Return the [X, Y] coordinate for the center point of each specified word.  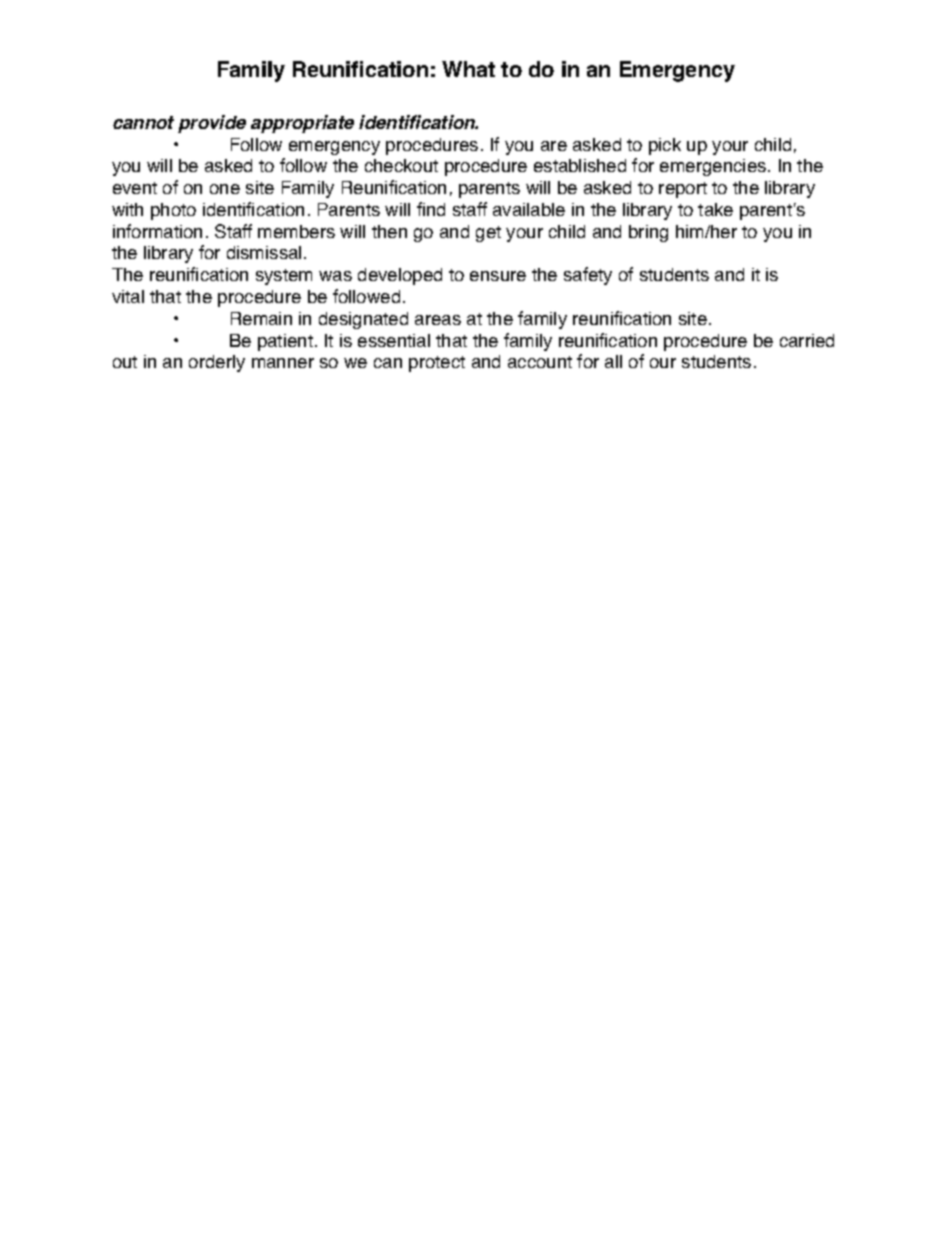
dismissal [264, 252]
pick [665, 146]
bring [648, 233]
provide [212, 124]
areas [438, 320]
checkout [401, 165]
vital [128, 296]
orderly [217, 363]
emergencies [714, 167]
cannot [143, 122]
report [683, 190]
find [431, 209]
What [468, 69]
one [225, 189]
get [488, 234]
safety [588, 276]
